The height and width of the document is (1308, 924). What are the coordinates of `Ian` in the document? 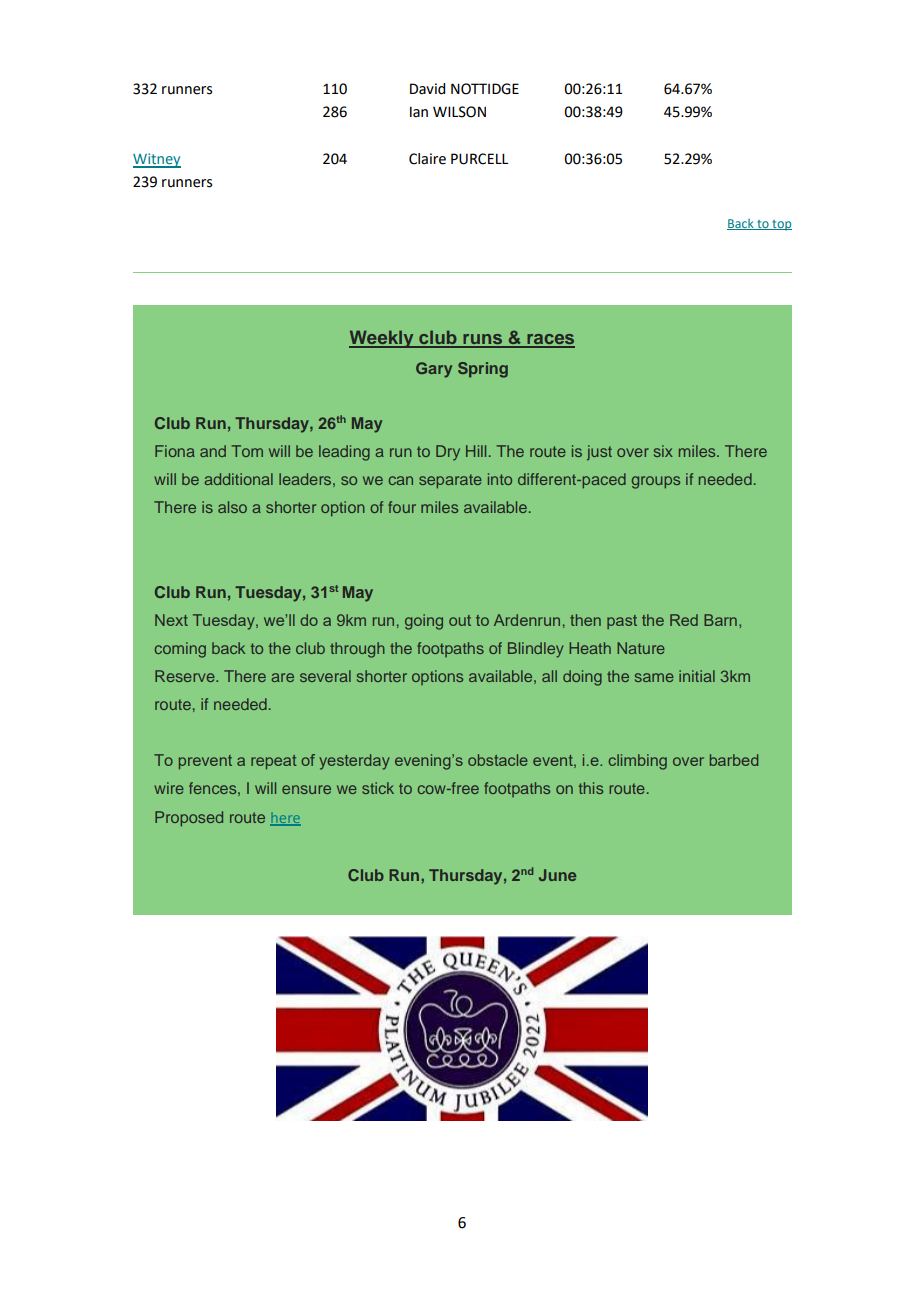 It's located at (419, 112).
